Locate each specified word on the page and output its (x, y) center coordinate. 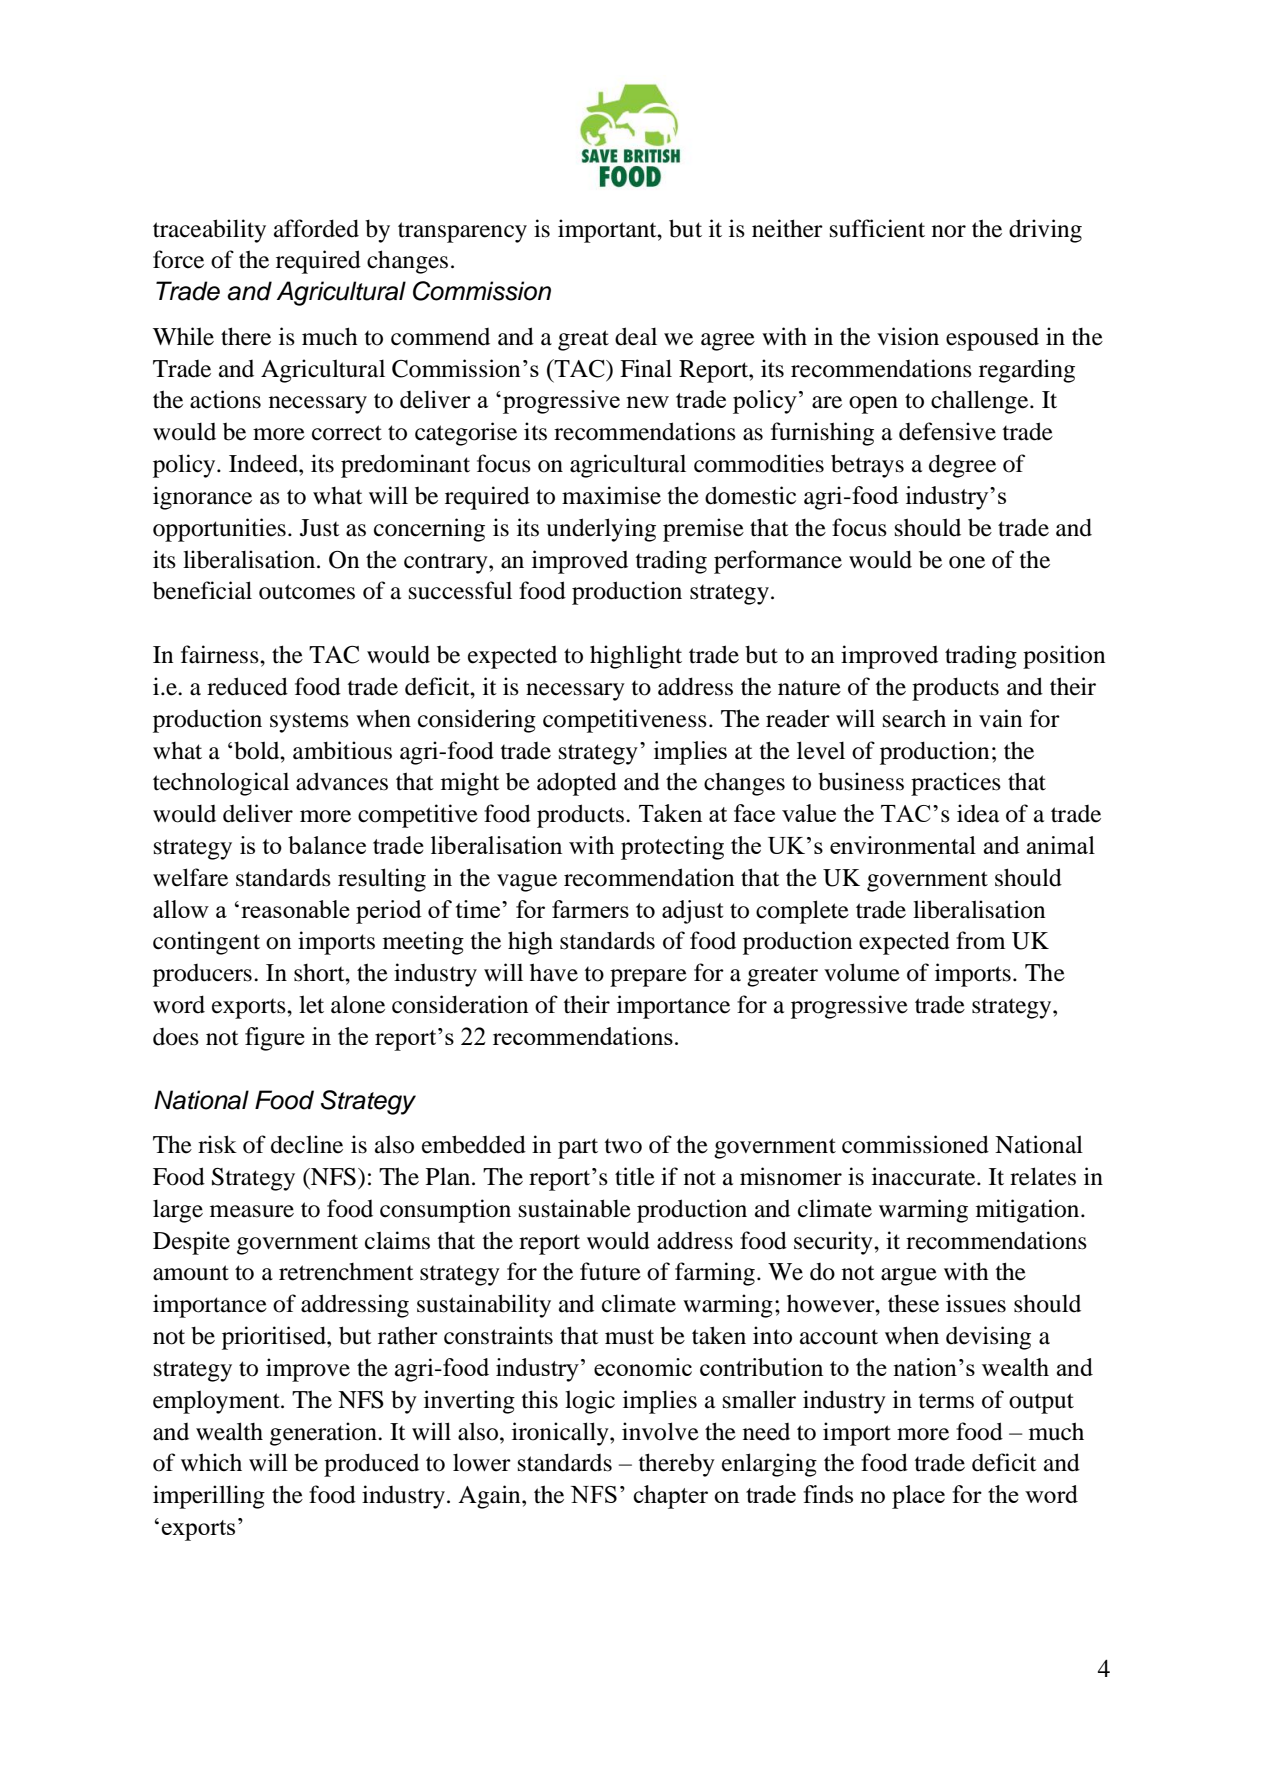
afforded (316, 228)
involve (660, 1431)
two (623, 1146)
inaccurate (925, 1176)
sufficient (877, 228)
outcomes (307, 592)
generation (324, 1434)
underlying (601, 530)
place (918, 1497)
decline (307, 1144)
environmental (903, 845)
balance (327, 845)
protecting (672, 848)
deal (636, 336)
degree (962, 466)
